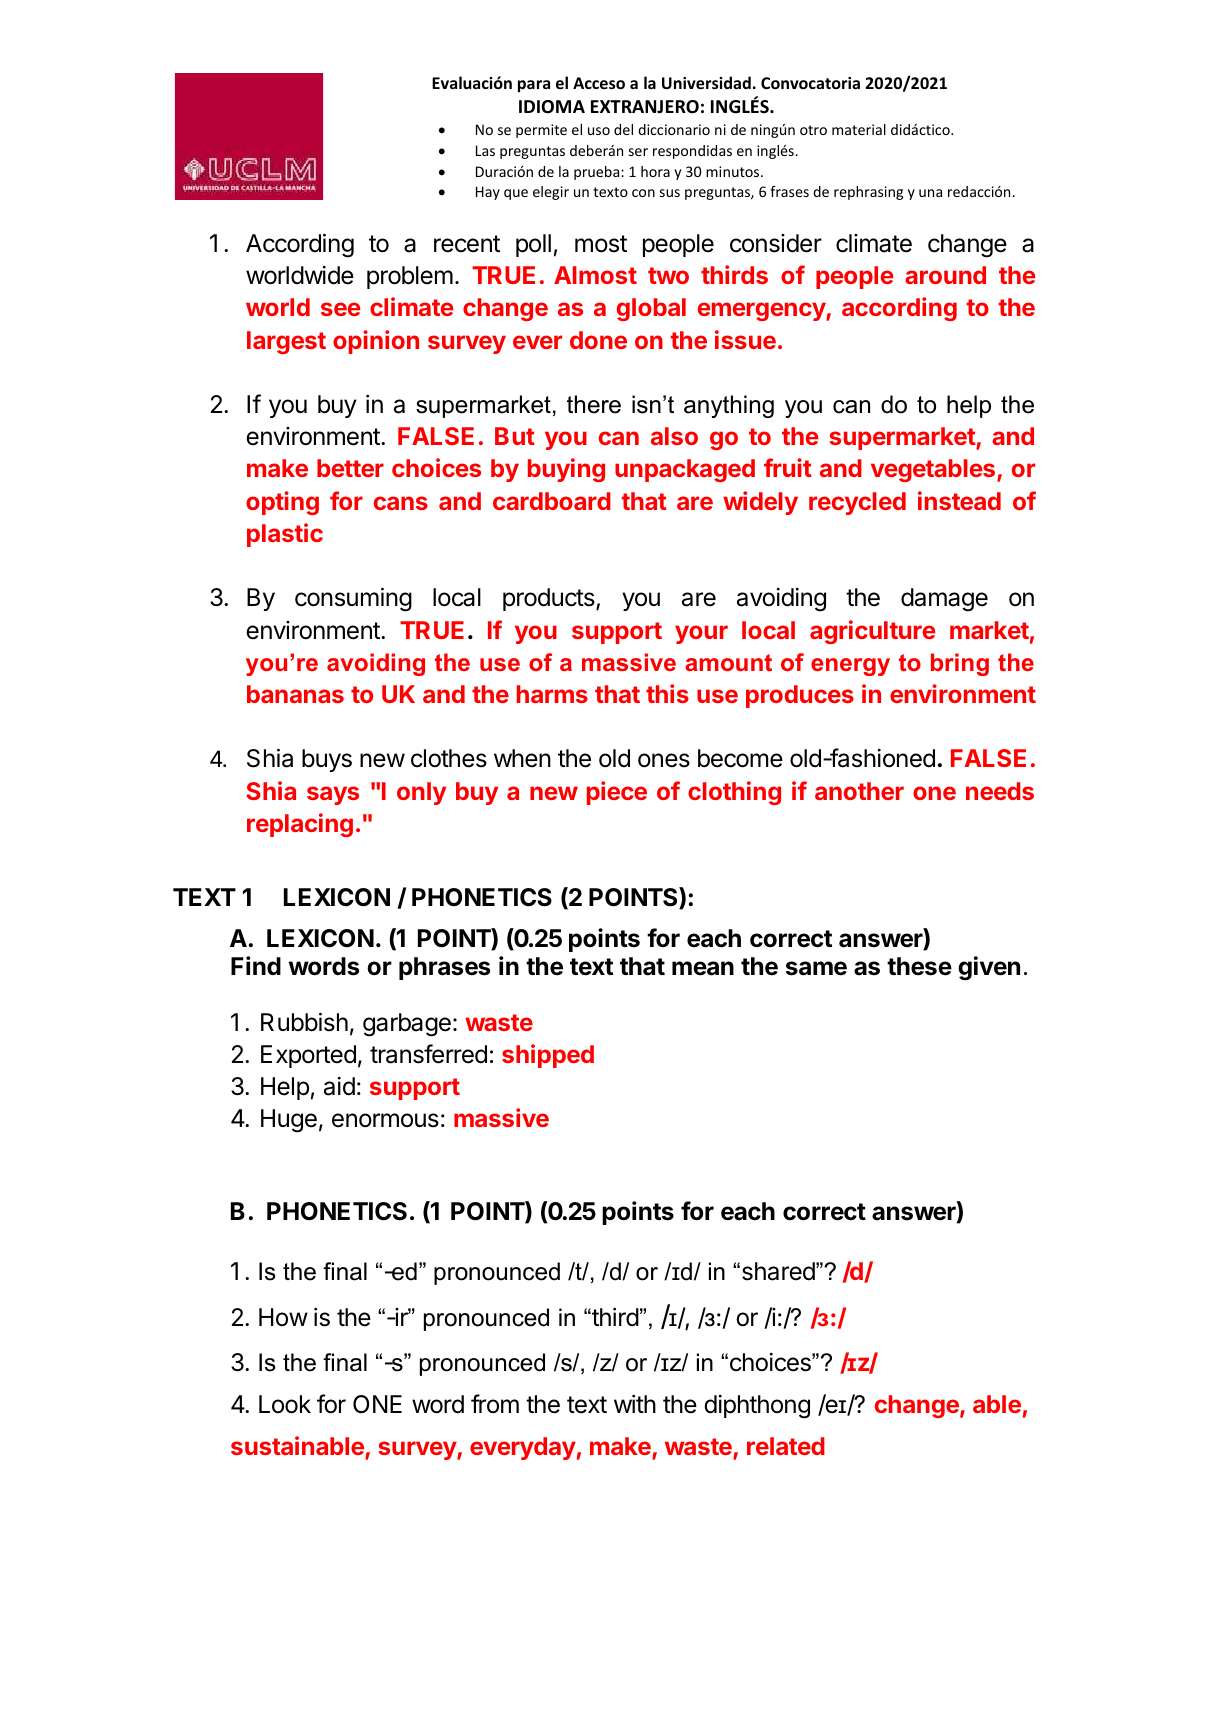  What do you see at coordinates (488, 193) in the screenshot?
I see `Hay` at bounding box center [488, 193].
